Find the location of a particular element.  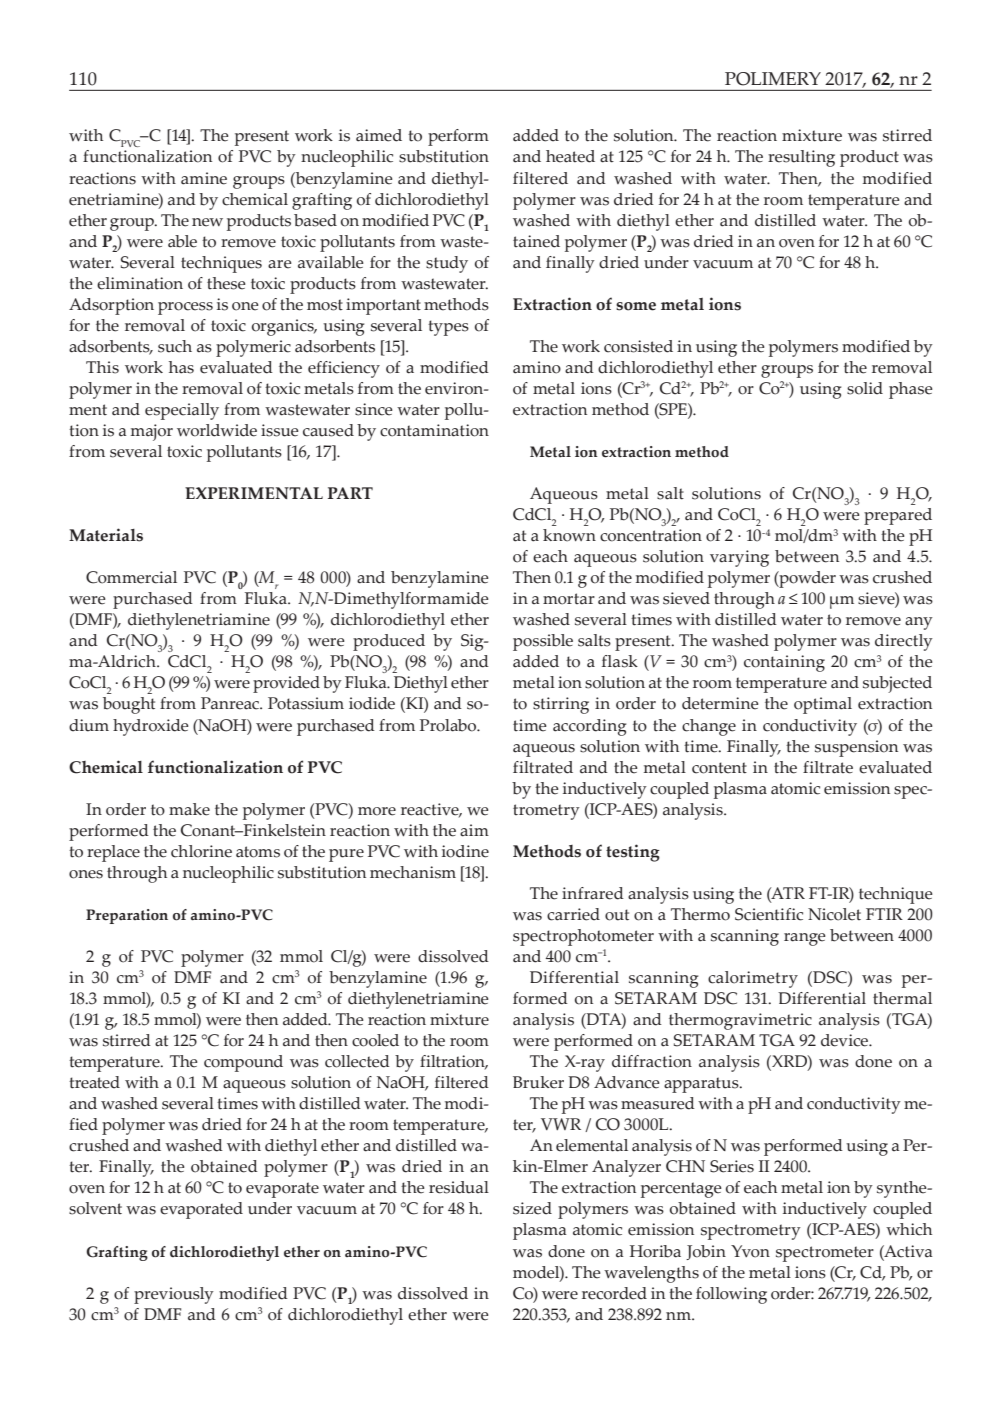

optimal is located at coordinates (823, 705).
